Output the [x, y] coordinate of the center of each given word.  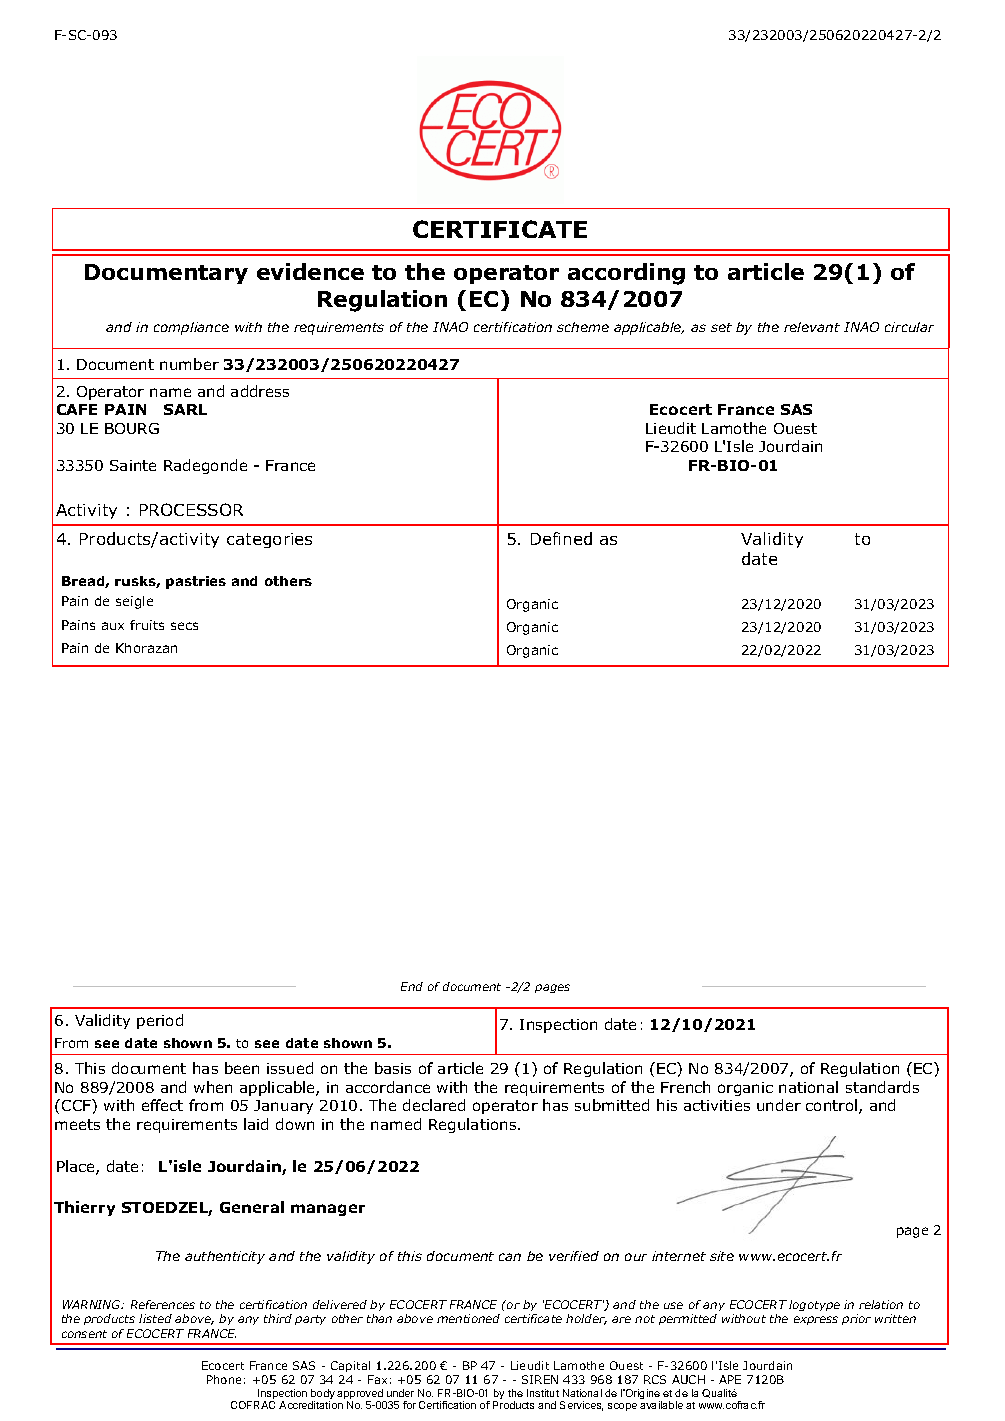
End [412, 986]
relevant [812, 327]
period [160, 1021]
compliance [191, 328]
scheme [583, 327]
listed [155, 1318]
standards [882, 1087]
